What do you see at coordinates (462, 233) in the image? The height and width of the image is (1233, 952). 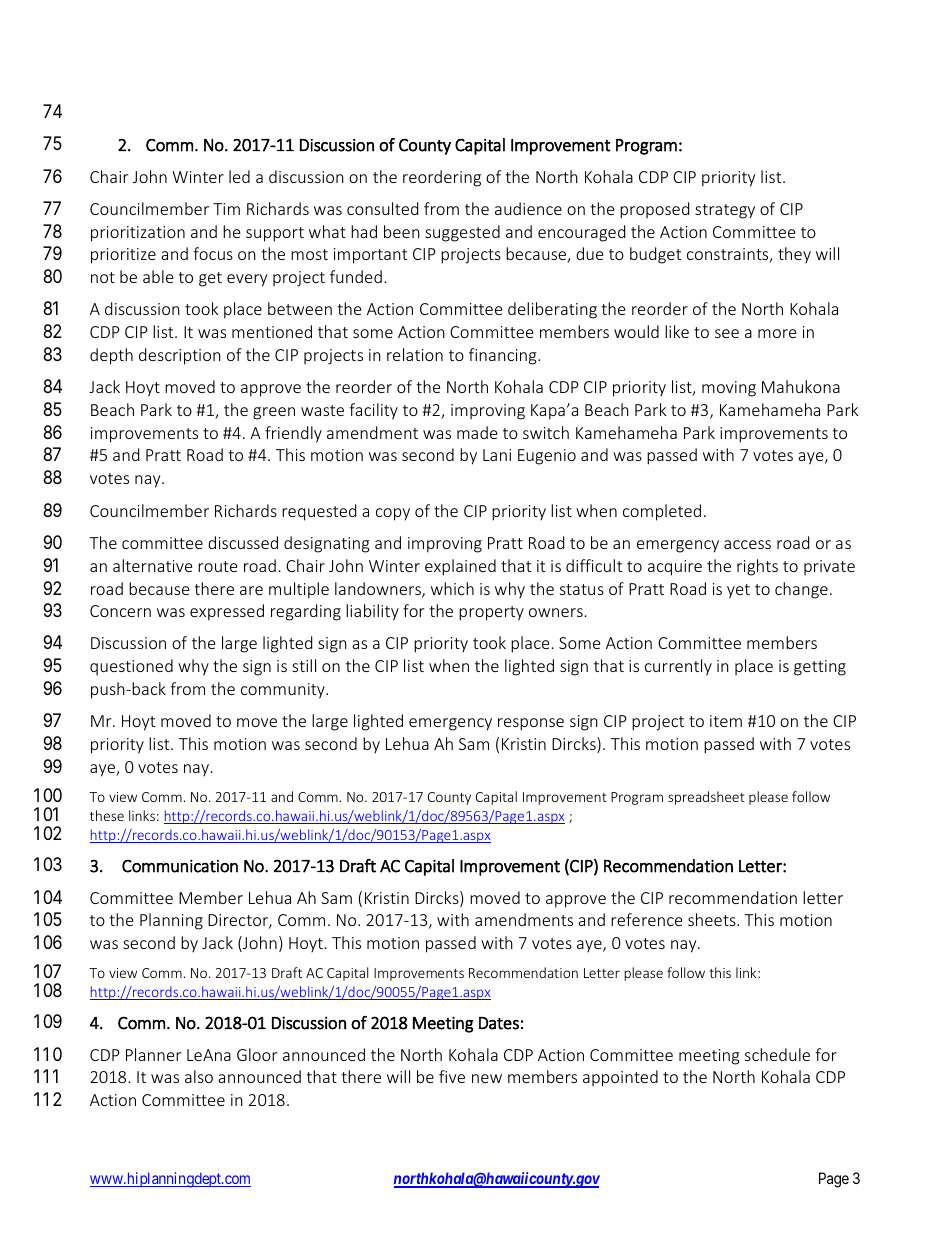 I see `suggested` at bounding box center [462, 233].
